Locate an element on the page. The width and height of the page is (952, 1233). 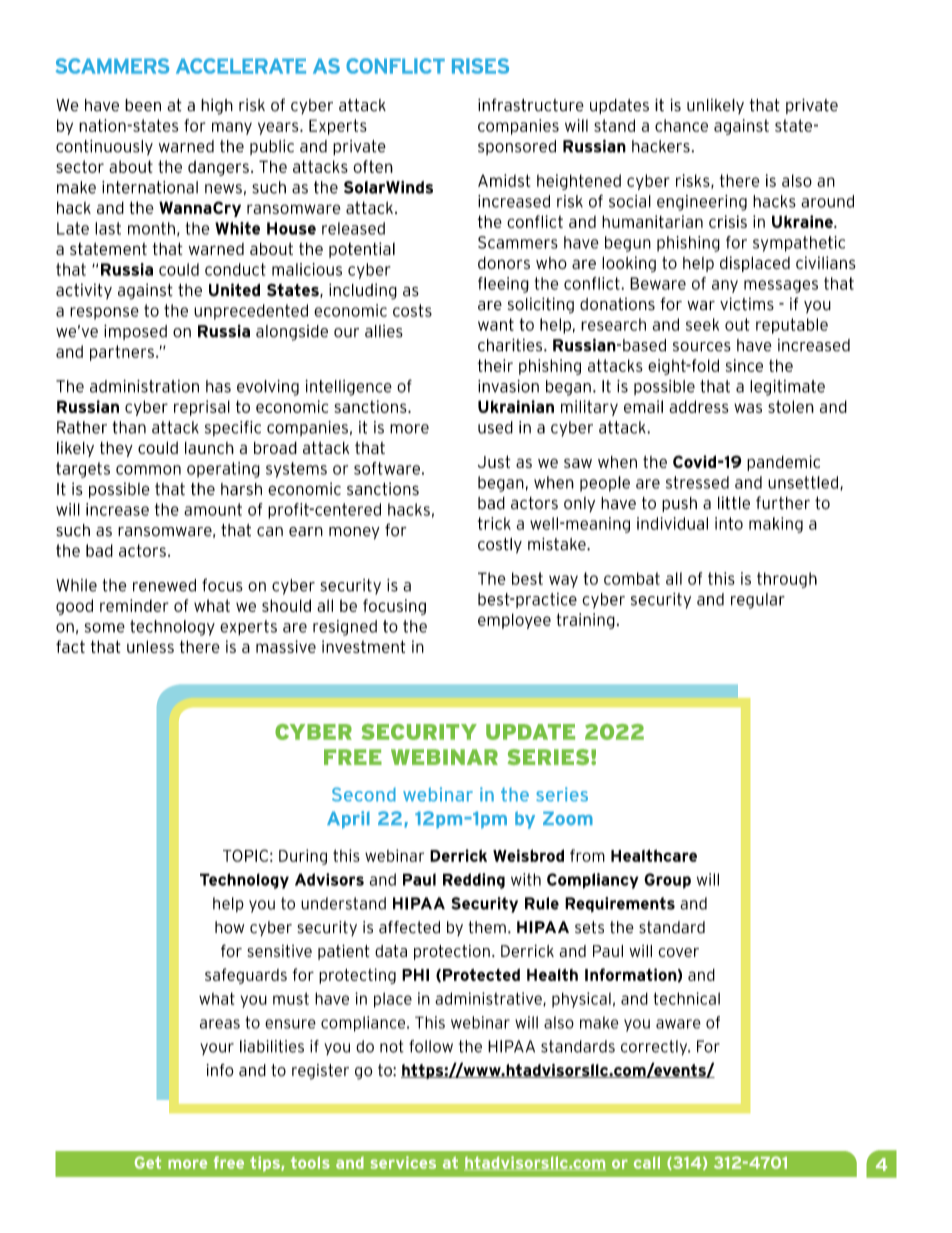
tips is located at coordinates (266, 1164).
